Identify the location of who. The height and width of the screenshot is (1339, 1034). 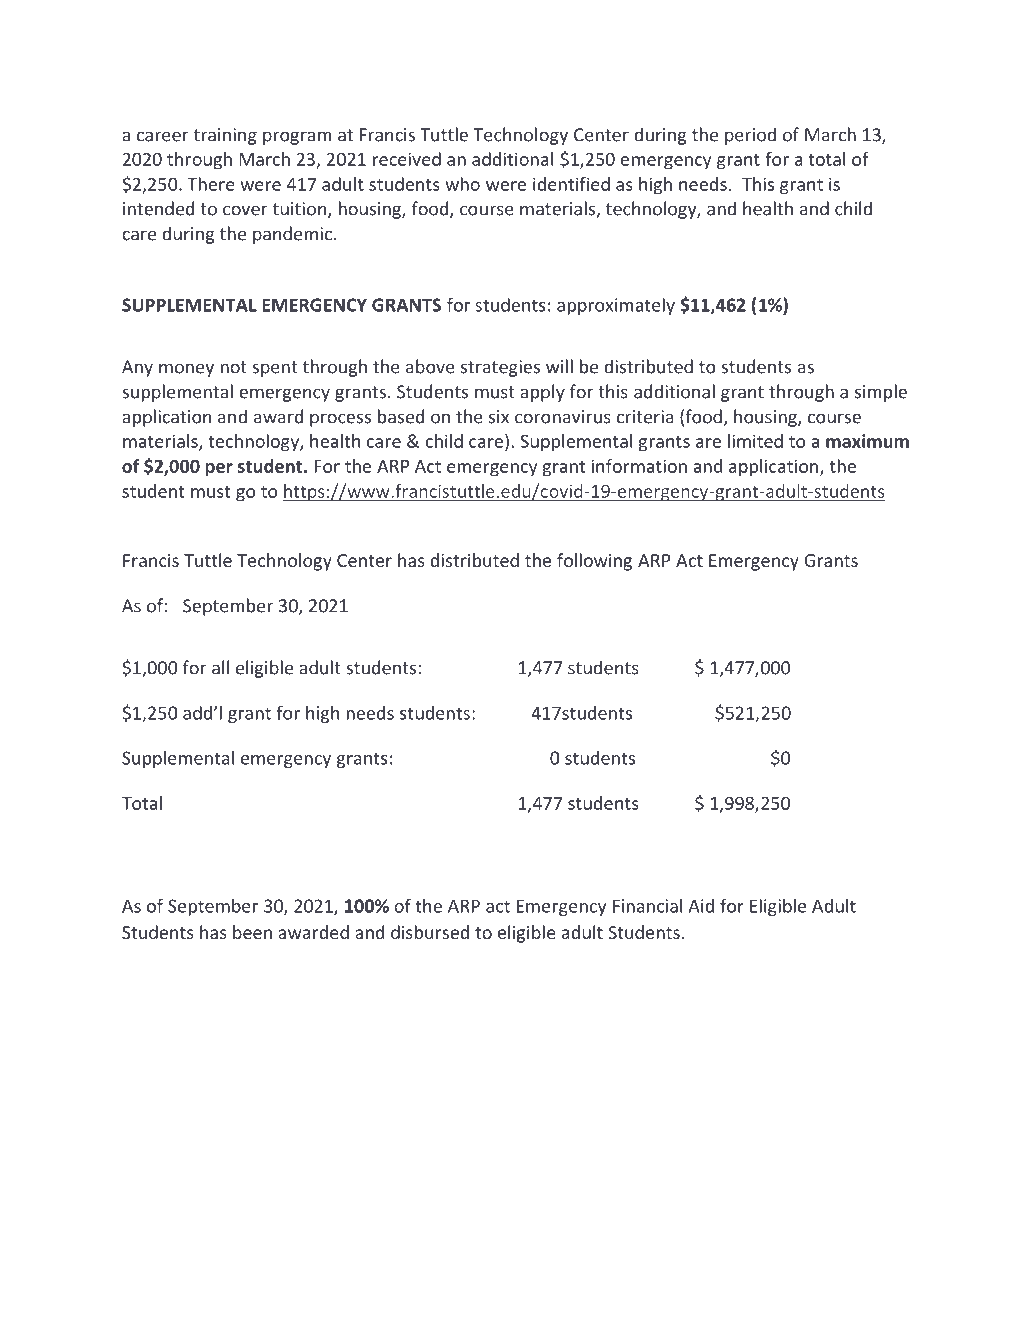
(462, 184).
